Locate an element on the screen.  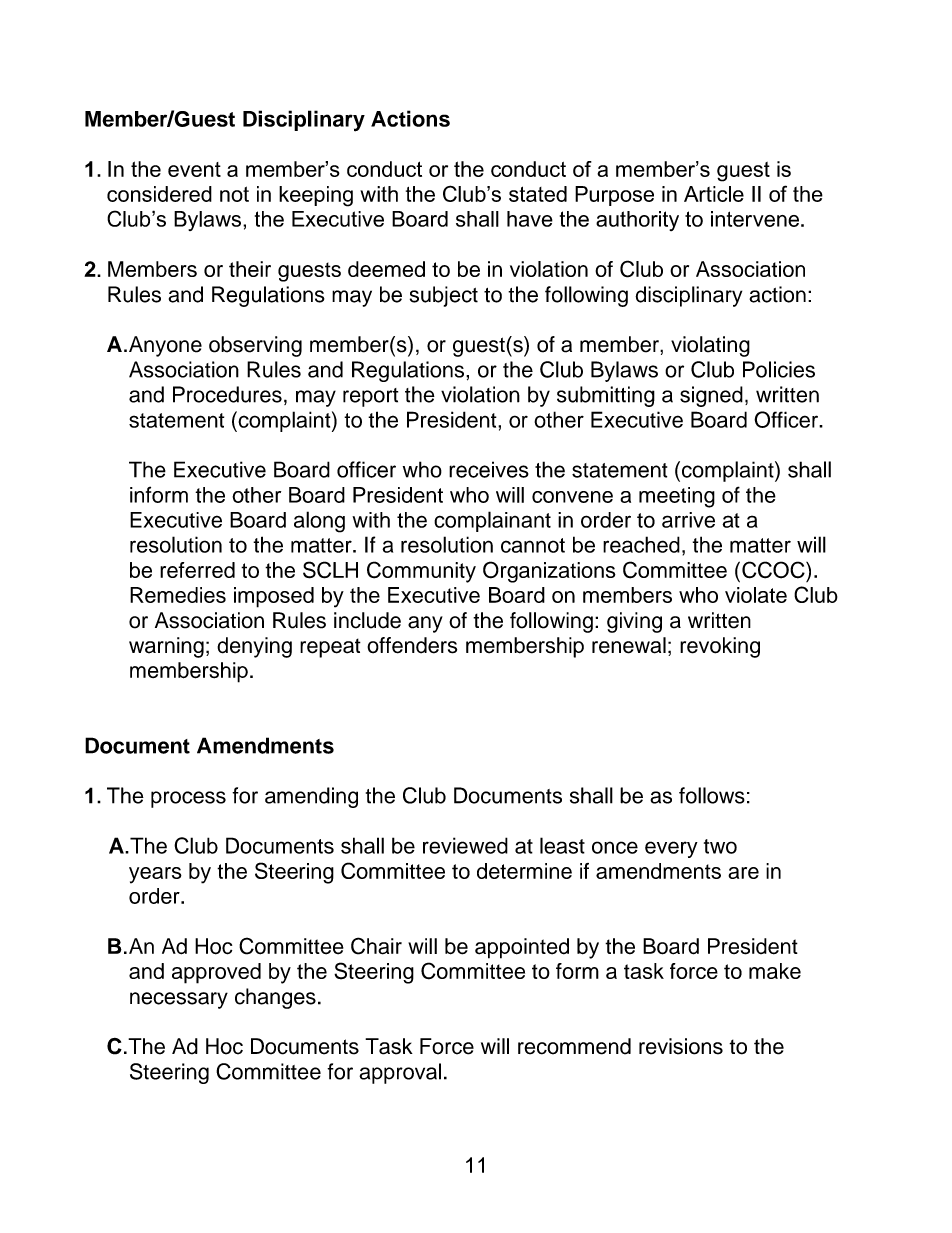
revoking is located at coordinates (720, 647).
